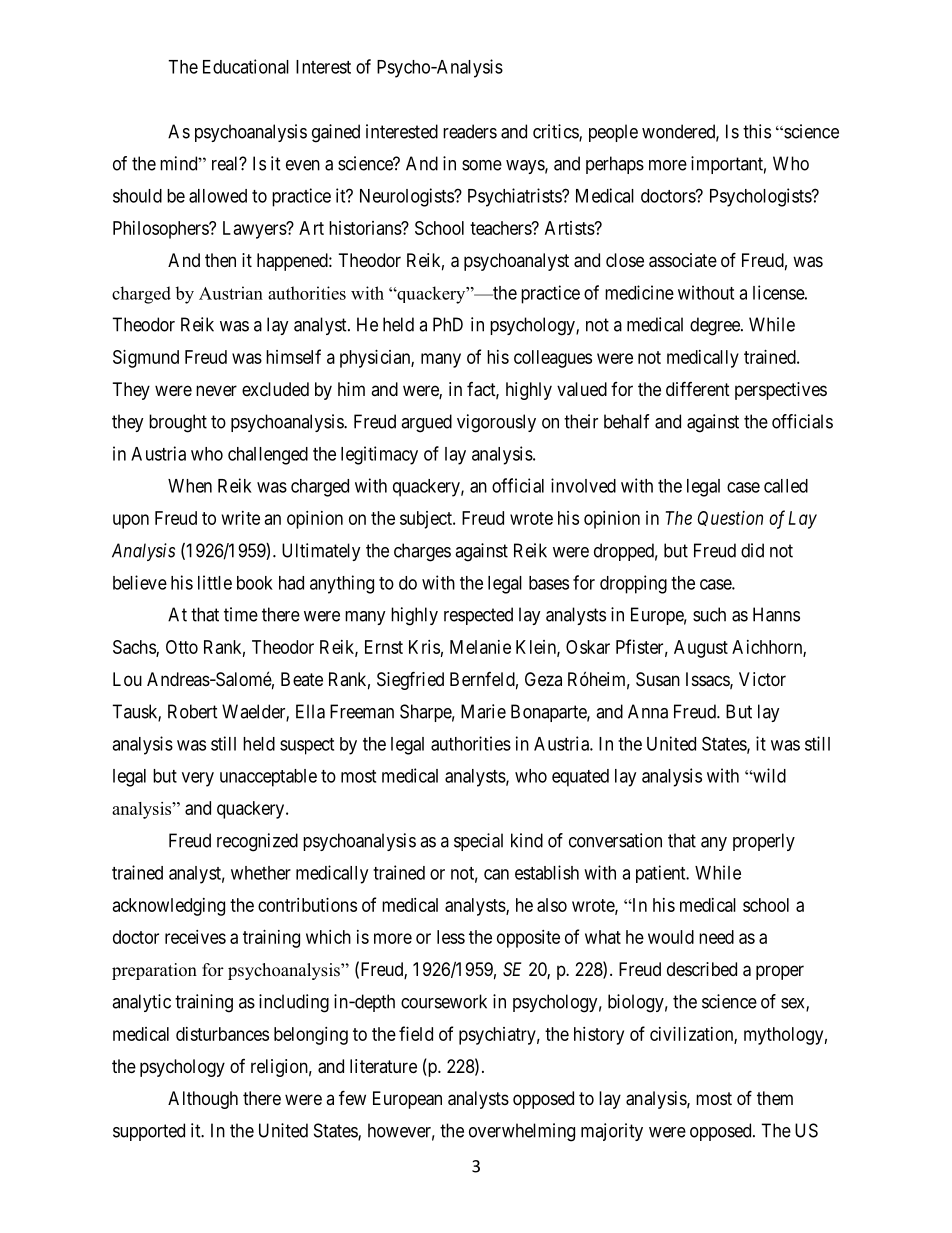 The image size is (952, 1233). Describe the element at coordinates (246, 66) in the page. I see `Educational` at that location.
